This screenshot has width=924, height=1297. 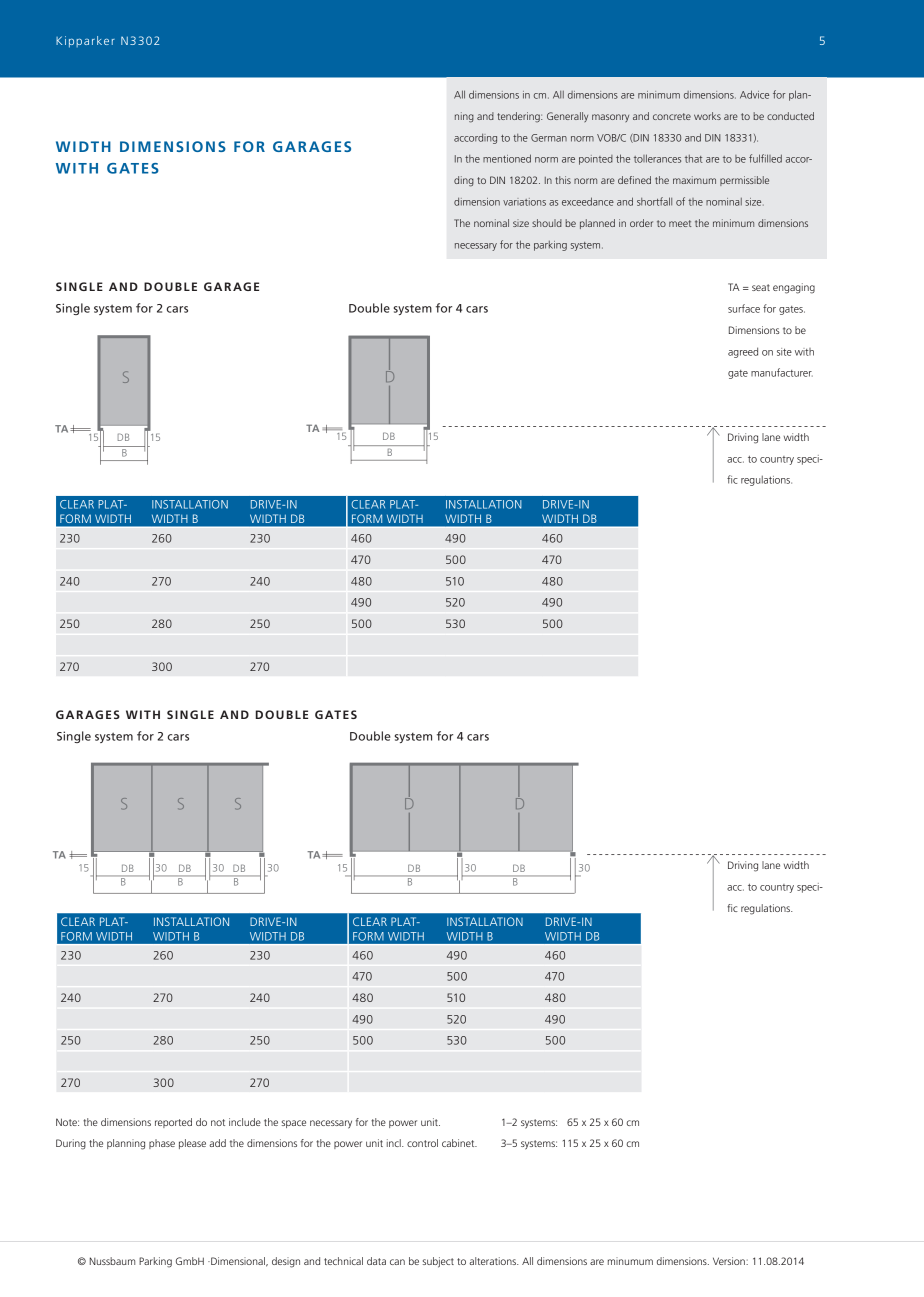 I want to click on manufacturer, so click(x=782, y=372).
